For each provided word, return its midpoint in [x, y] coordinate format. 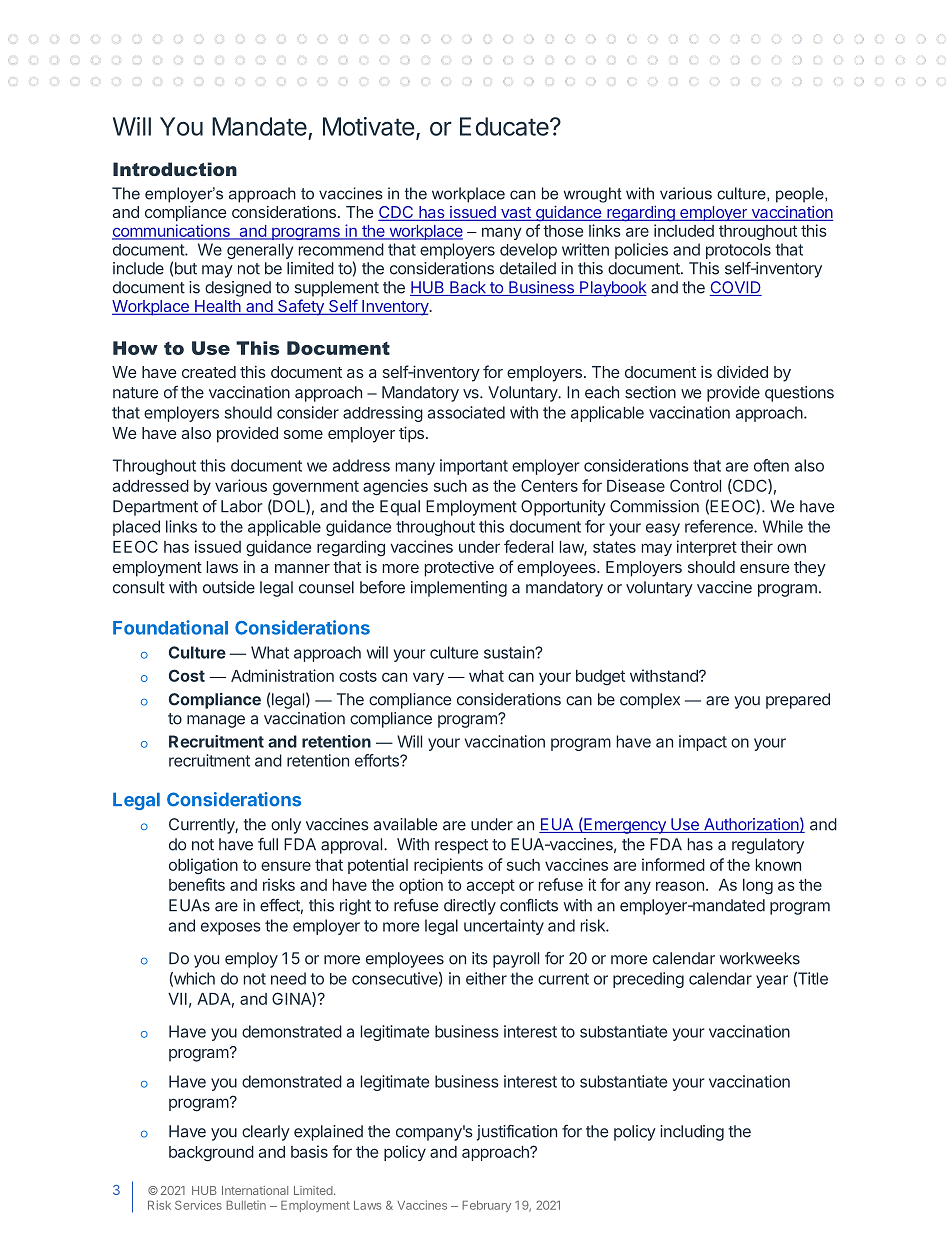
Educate [504, 126]
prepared [798, 701]
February [486, 1206]
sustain [510, 652]
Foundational [170, 627]
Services [198, 1205]
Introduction [175, 169]
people [801, 195]
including [692, 1133]
